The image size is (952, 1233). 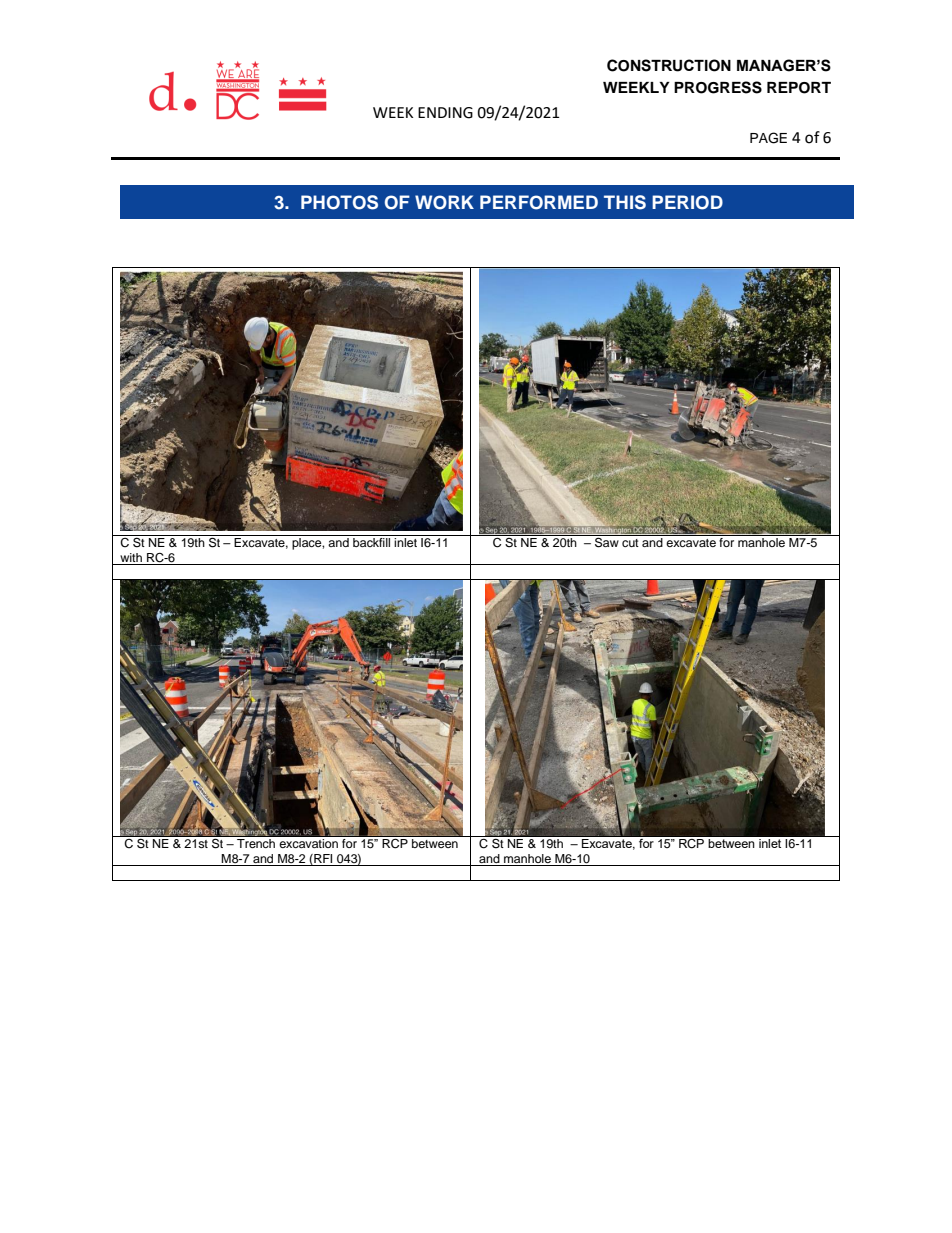 What do you see at coordinates (131, 557) in the screenshot?
I see `with` at bounding box center [131, 557].
